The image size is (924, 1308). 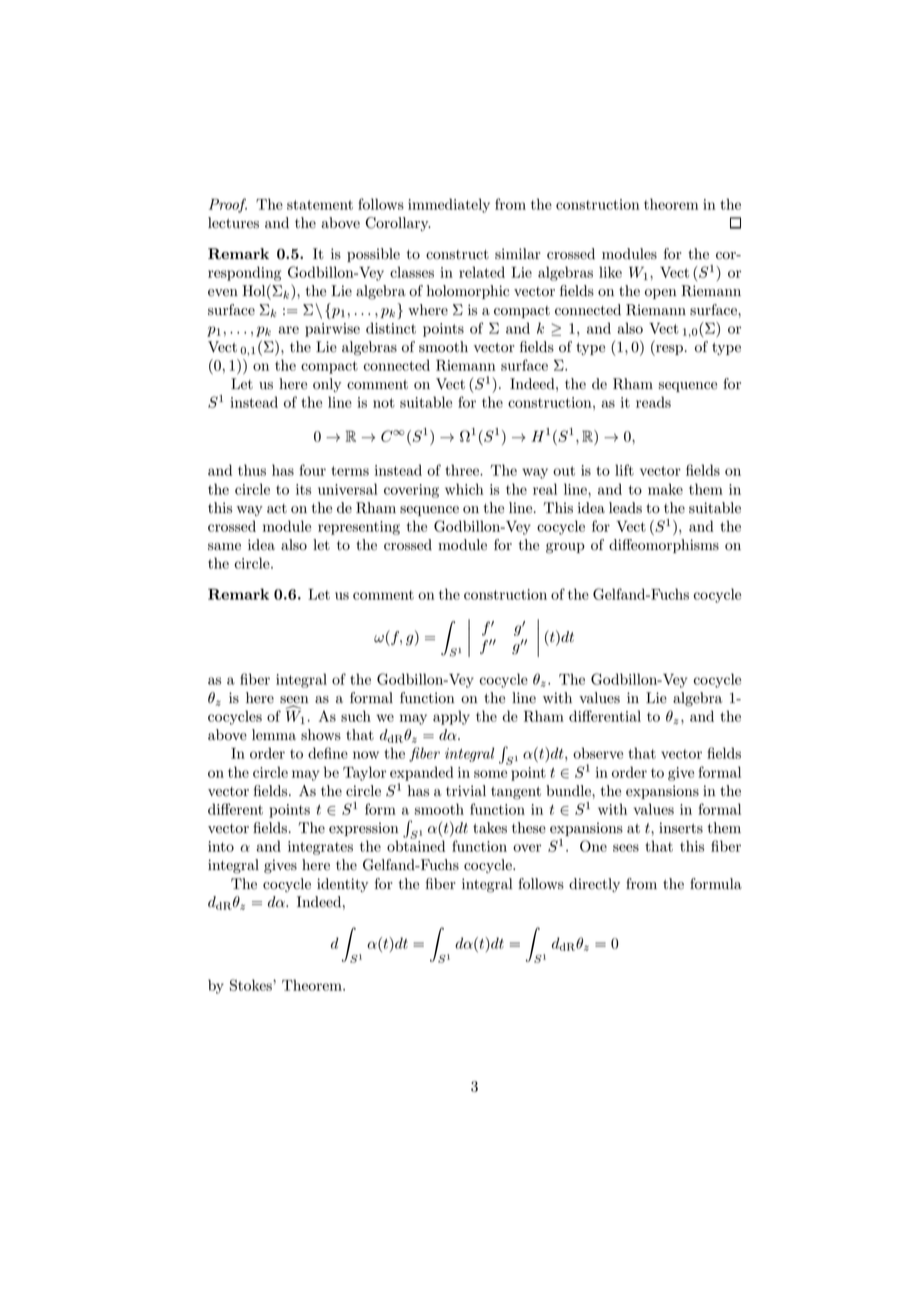 I want to click on like, so click(x=610, y=272).
